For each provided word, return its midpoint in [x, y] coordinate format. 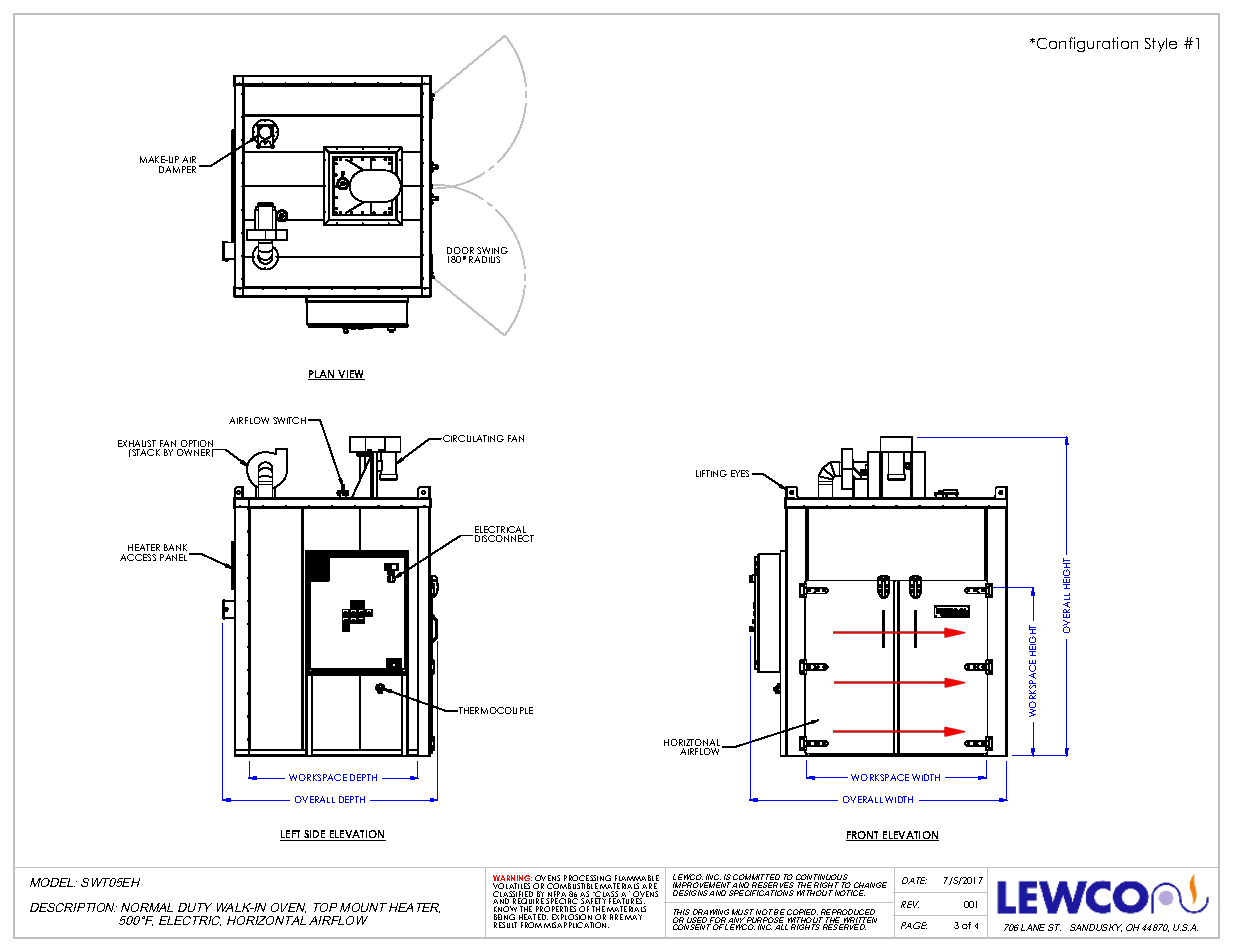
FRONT [864, 836]
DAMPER [177, 169]
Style [1161, 45]
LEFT [291, 835]
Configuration [1086, 44]
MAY [633, 917]
